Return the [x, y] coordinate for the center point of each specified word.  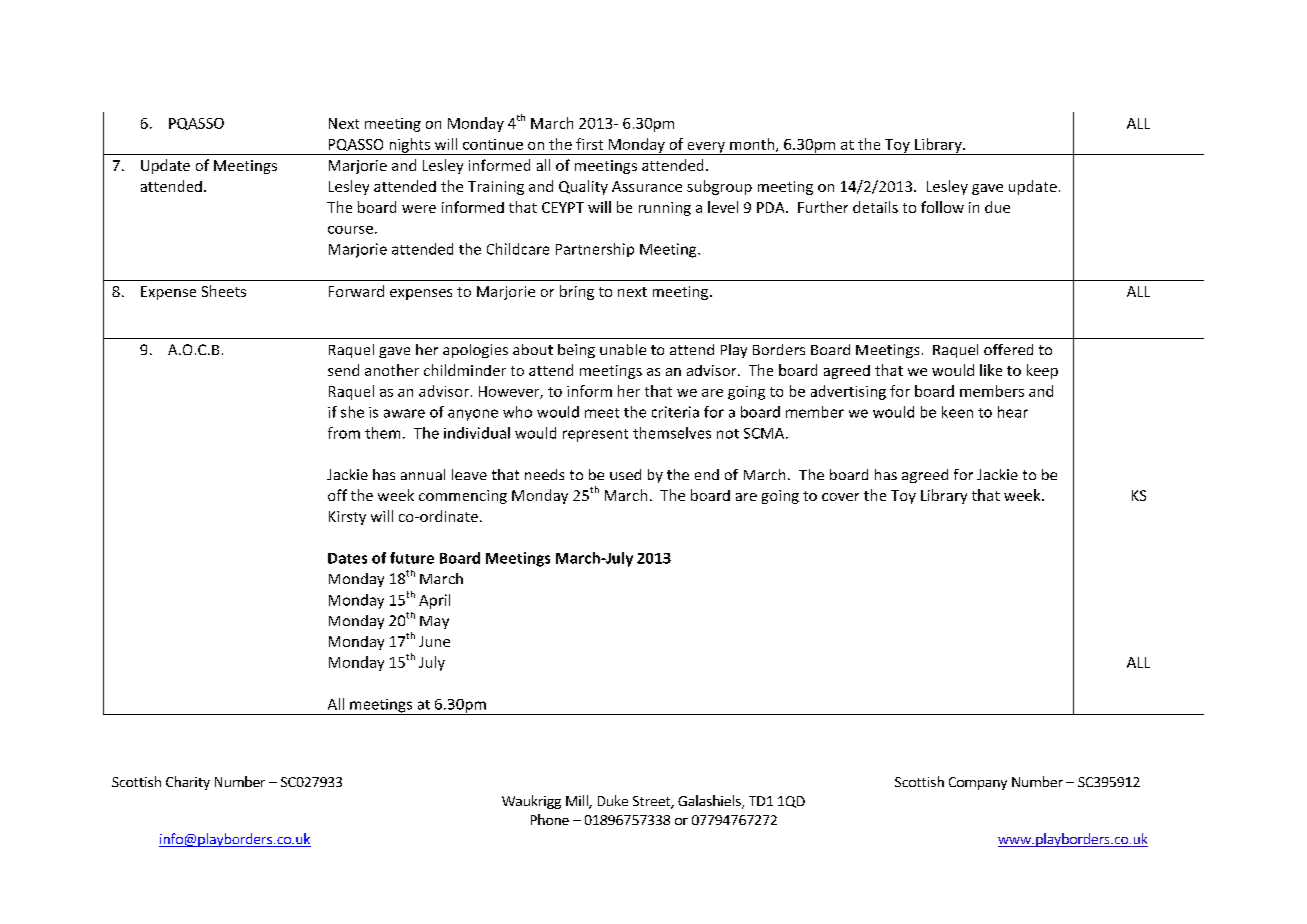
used [625, 474]
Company [978, 783]
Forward [356, 291]
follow [942, 207]
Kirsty [347, 518]
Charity [188, 783]
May [434, 622]
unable [623, 349]
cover [840, 497]
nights [409, 146]
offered [1008, 349]
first [589, 144]
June [434, 641]
